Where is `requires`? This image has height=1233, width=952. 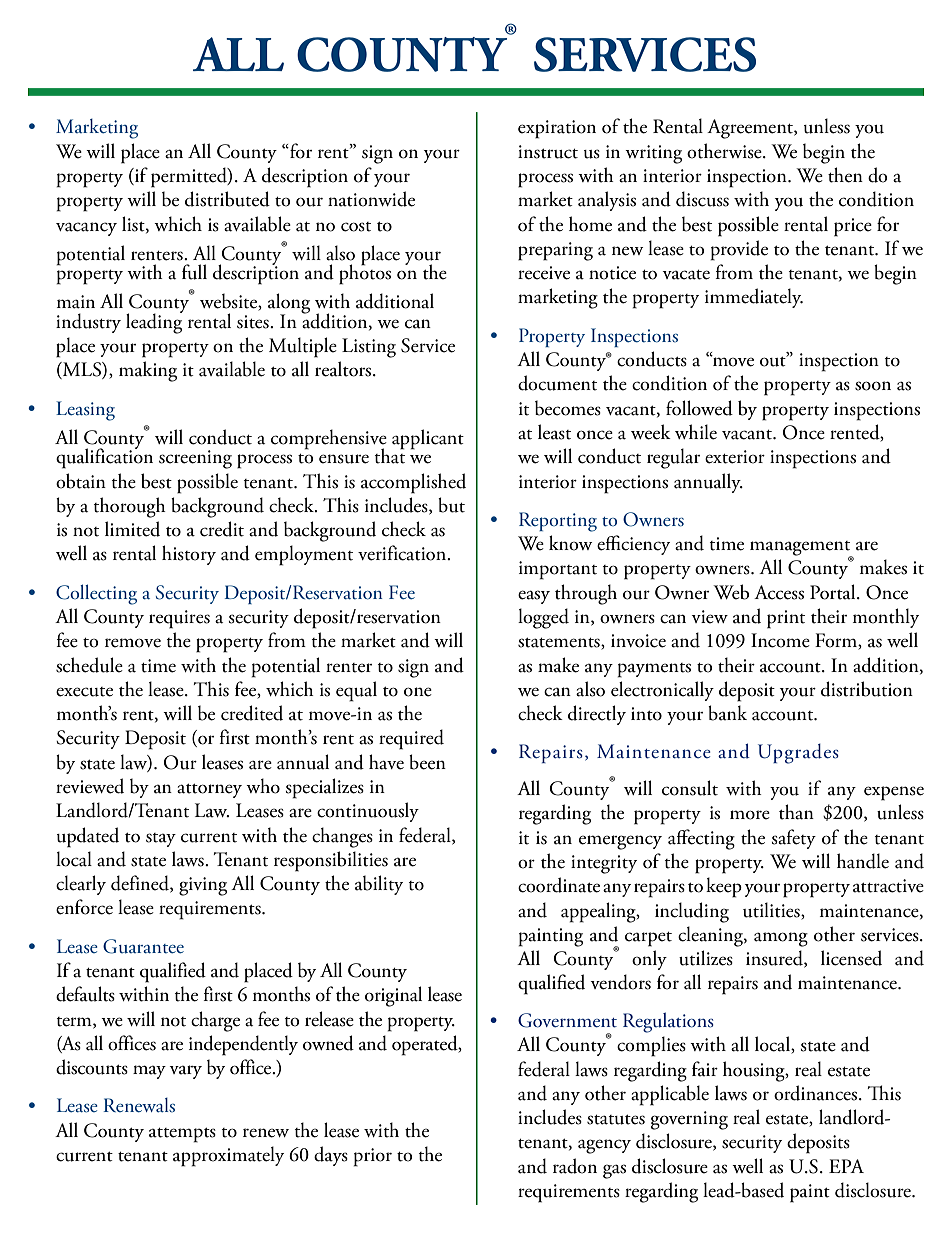 requires is located at coordinates (179, 619).
